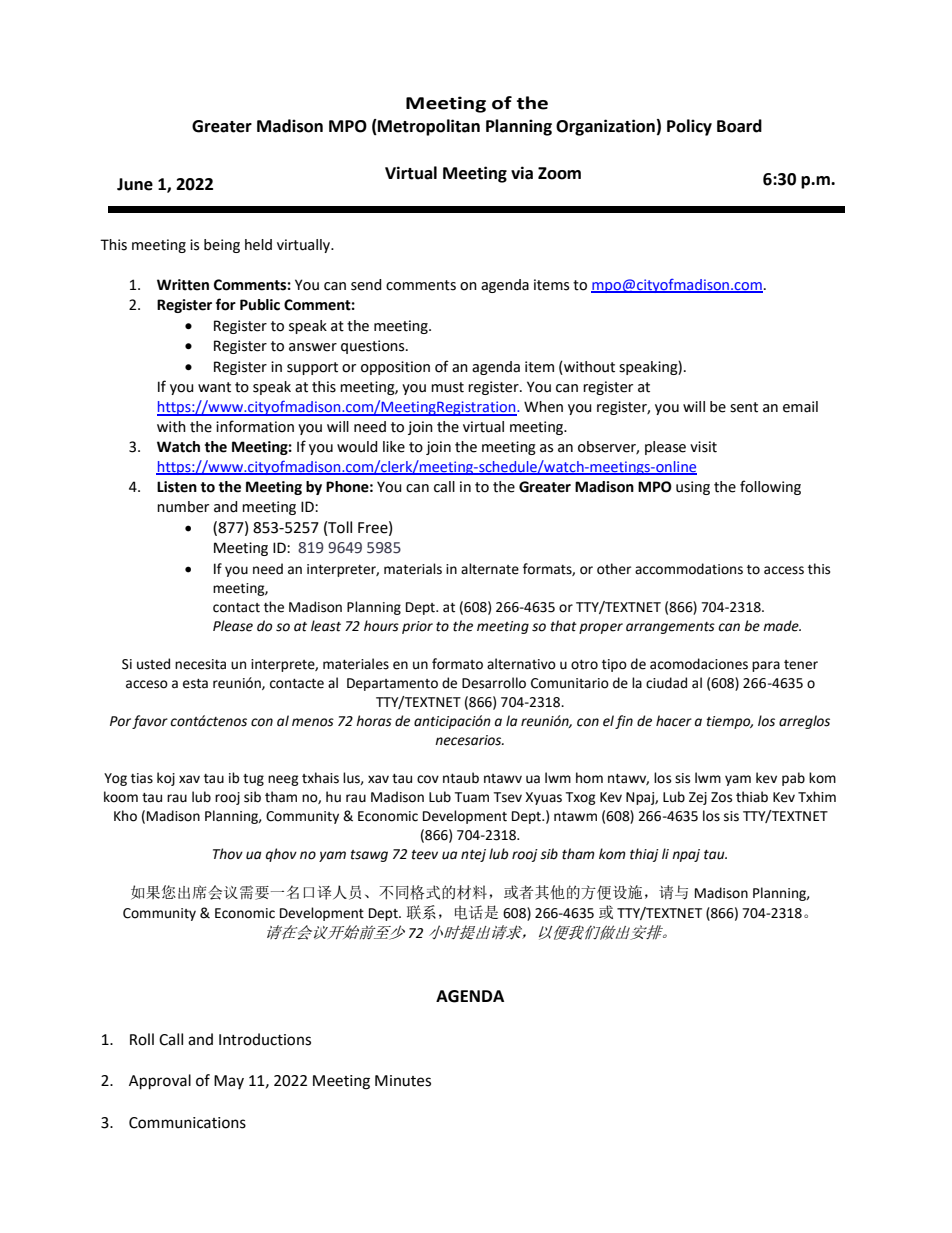 This document has width=952, height=1233. Describe the element at coordinates (670, 628) in the document. I see `arrangements` at that location.
